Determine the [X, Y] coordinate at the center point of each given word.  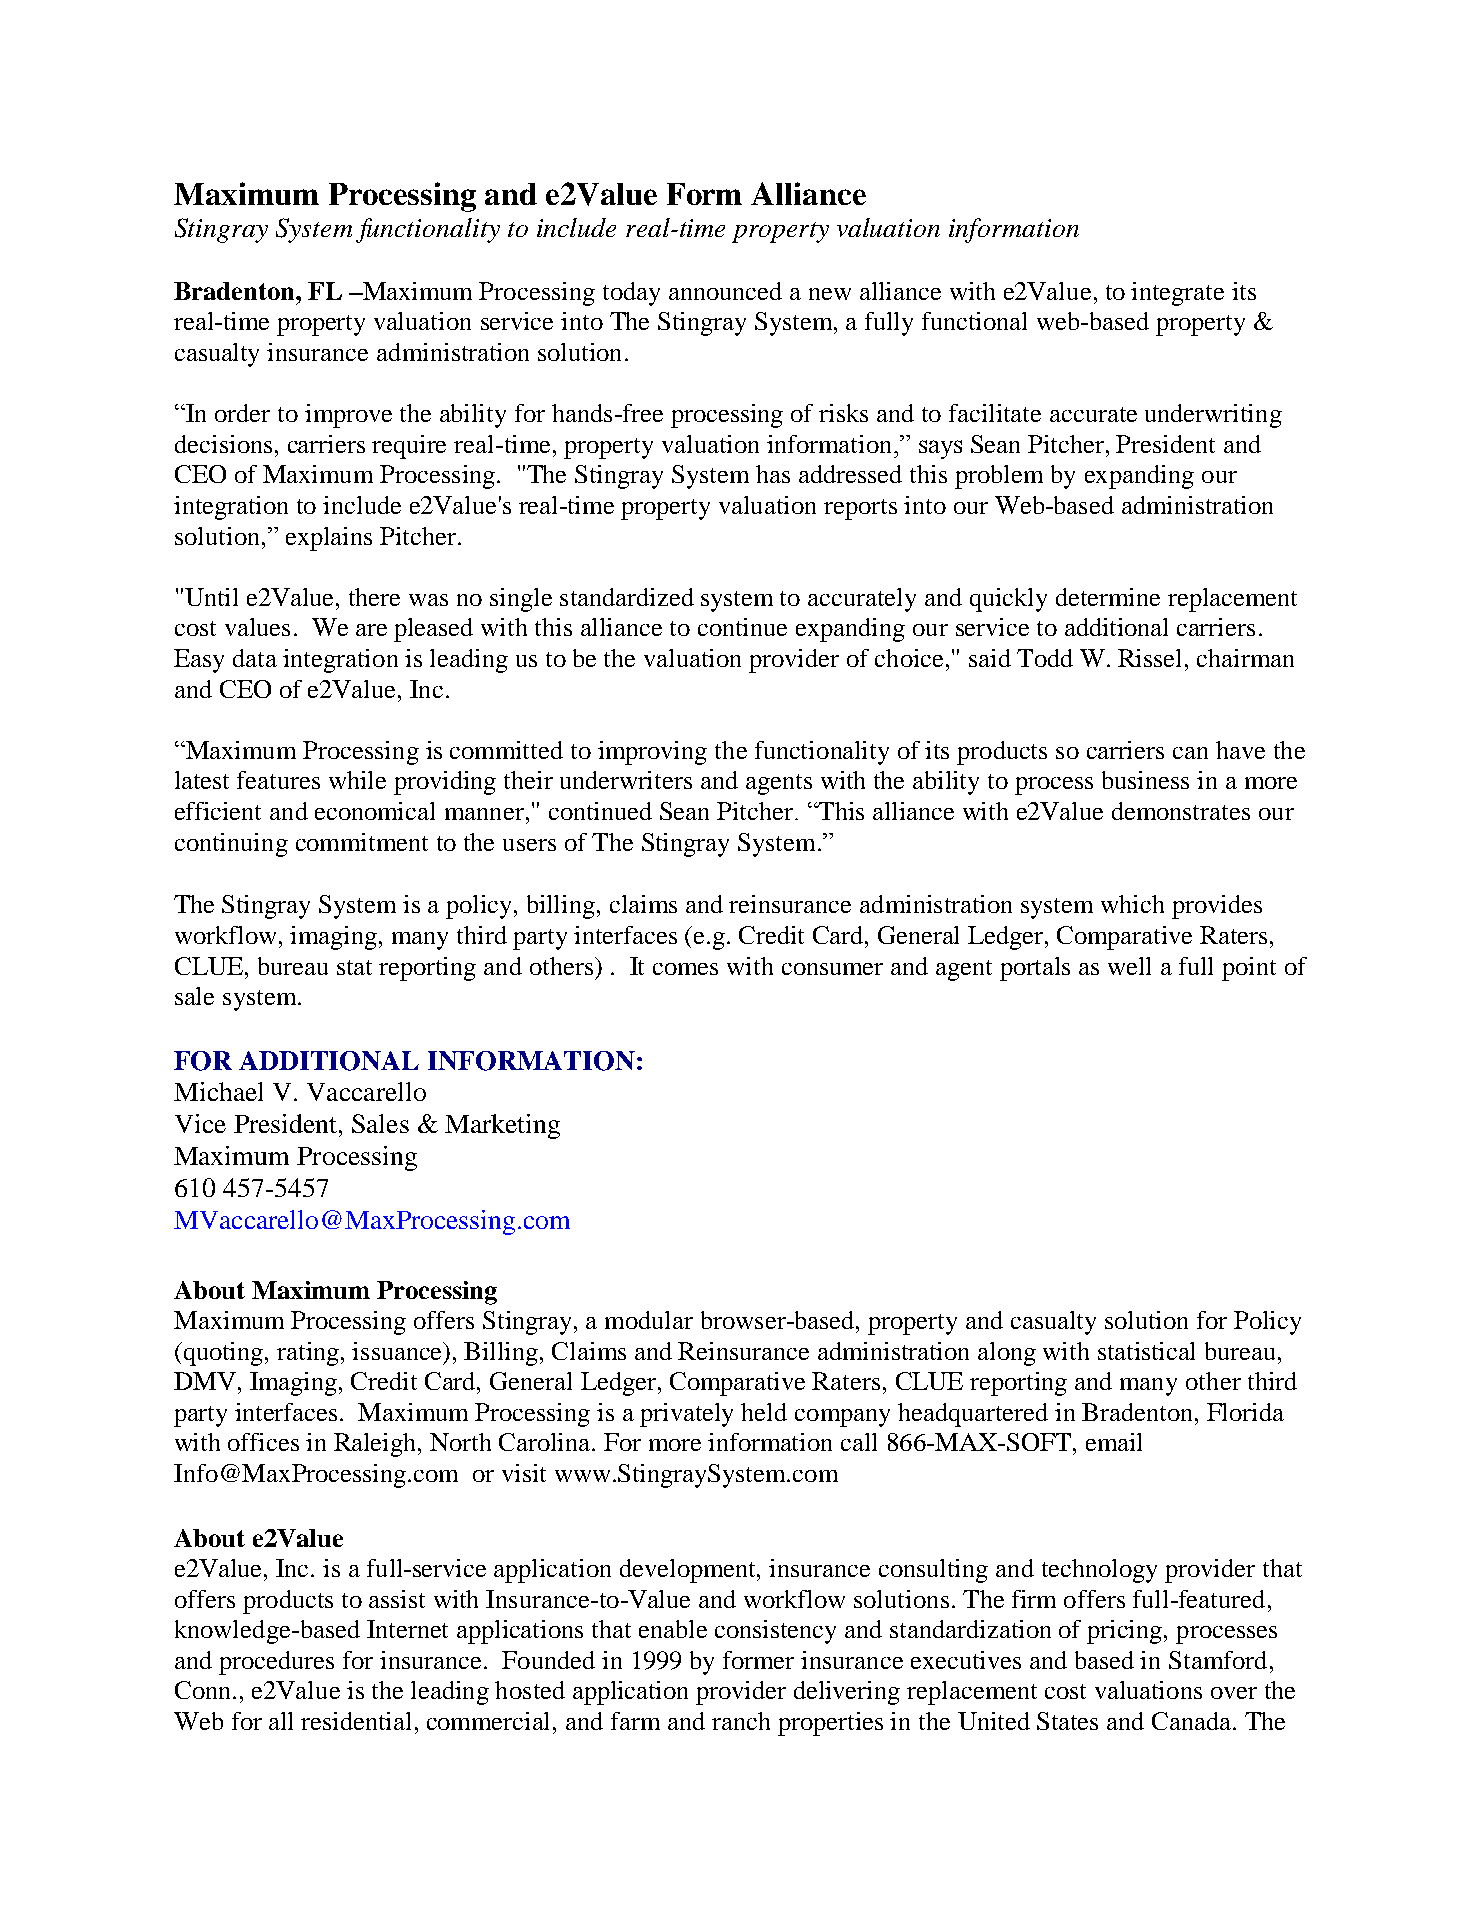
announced [725, 291]
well [1129, 966]
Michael [218, 1091]
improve [348, 416]
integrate [1177, 294]
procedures [276, 1663]
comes [685, 969]
